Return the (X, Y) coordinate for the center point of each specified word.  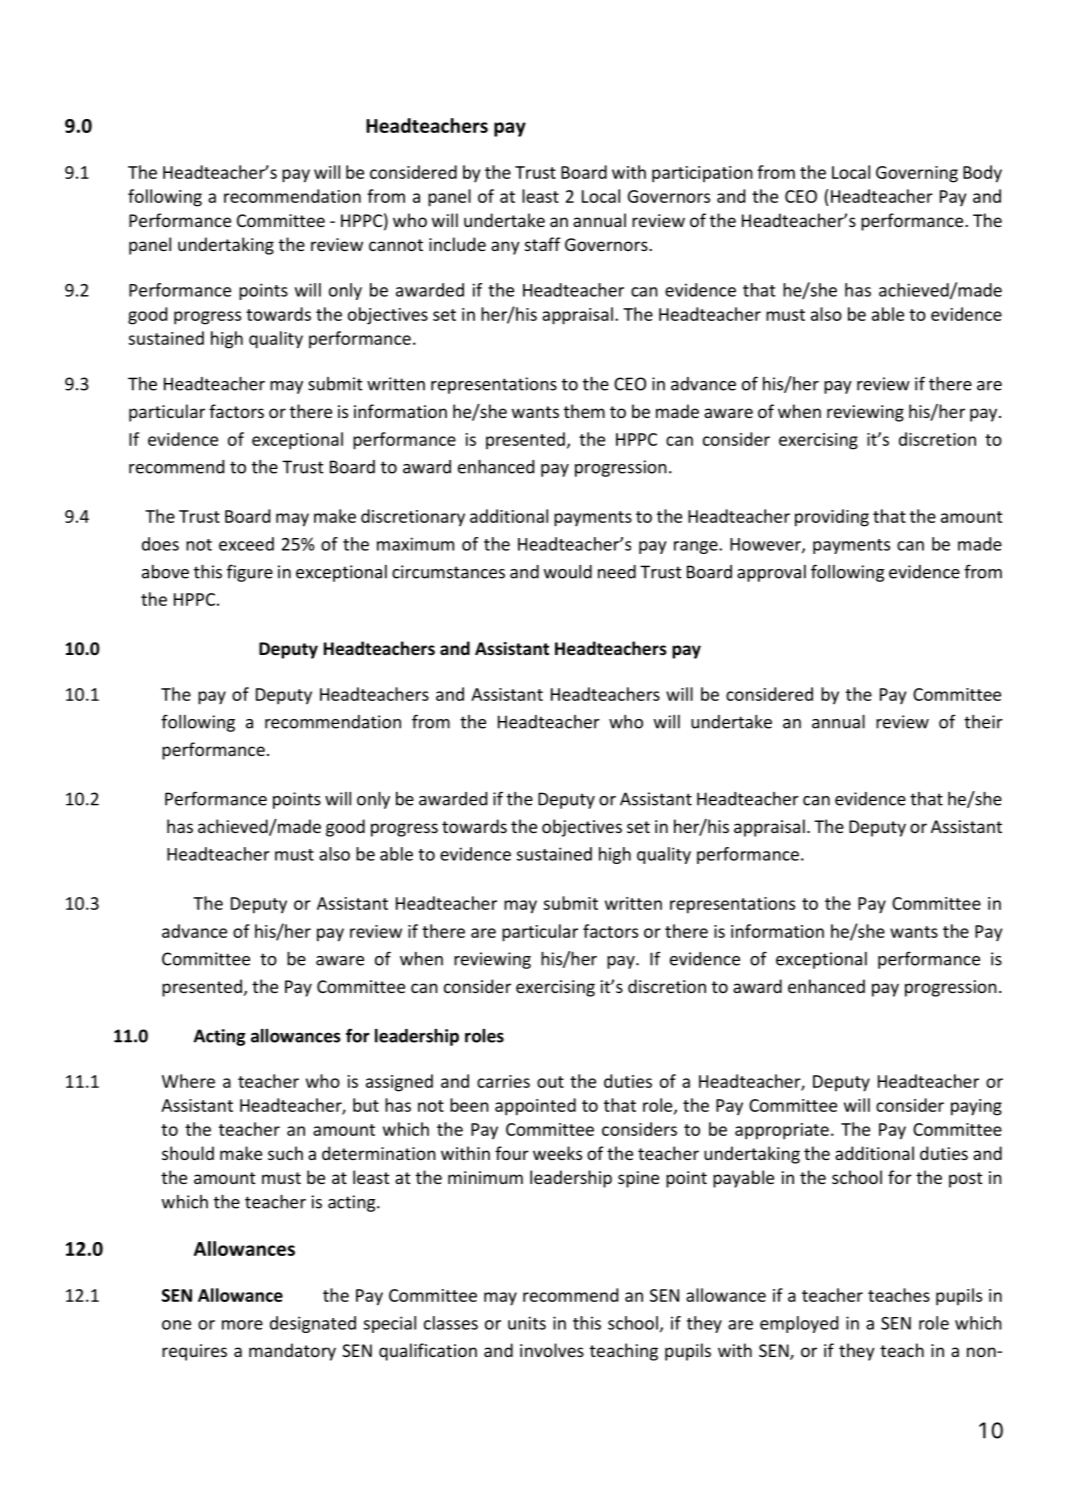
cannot (396, 245)
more (242, 1325)
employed (799, 1324)
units (527, 1323)
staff (543, 244)
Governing (917, 174)
